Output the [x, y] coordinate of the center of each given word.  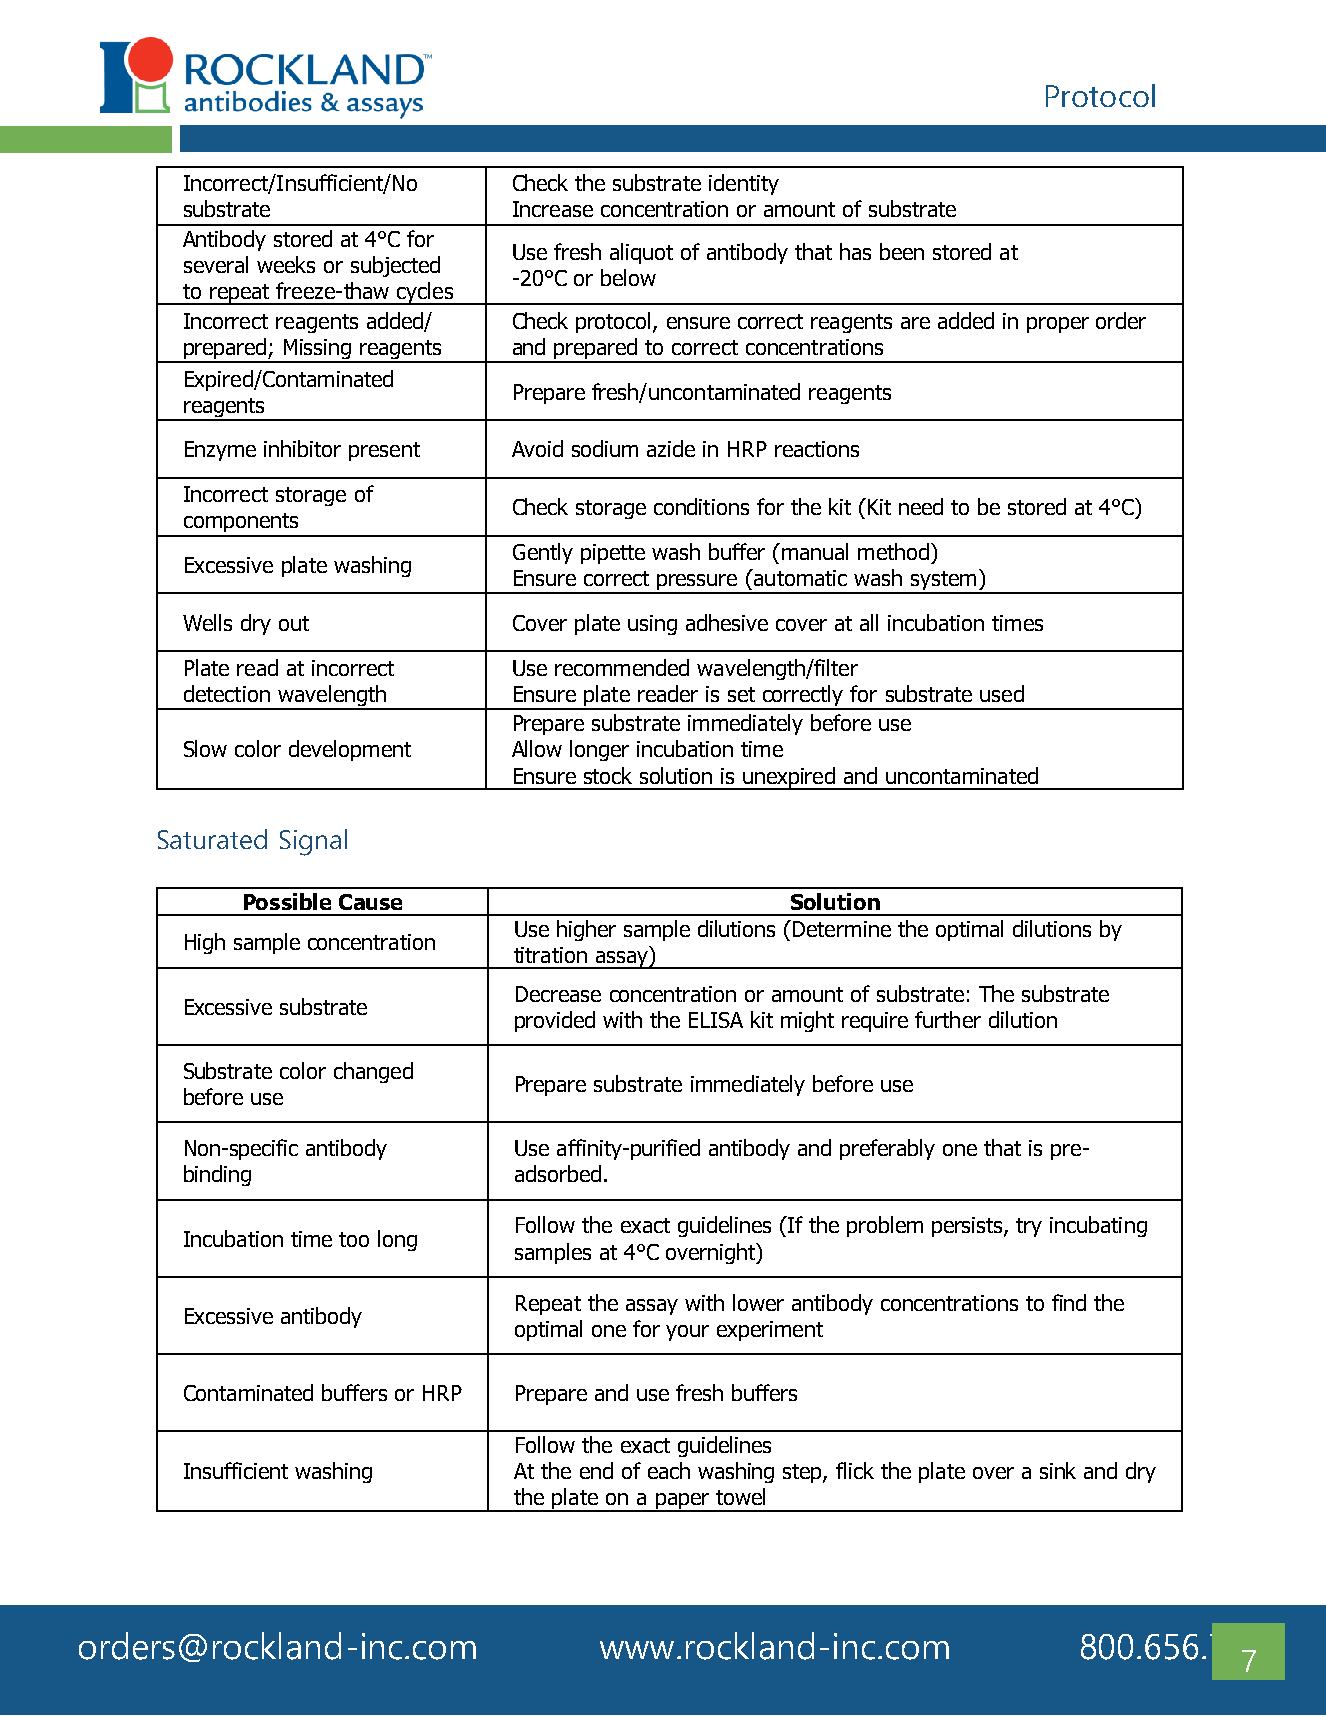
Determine [842, 929]
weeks [286, 264]
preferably [887, 1149]
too [354, 1239]
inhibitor [302, 448]
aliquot [641, 253]
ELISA [716, 1020]
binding [217, 1175]
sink [1058, 1470]
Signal [313, 842]
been [902, 251]
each [669, 1470]
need [921, 506]
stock [608, 775]
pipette [613, 554]
